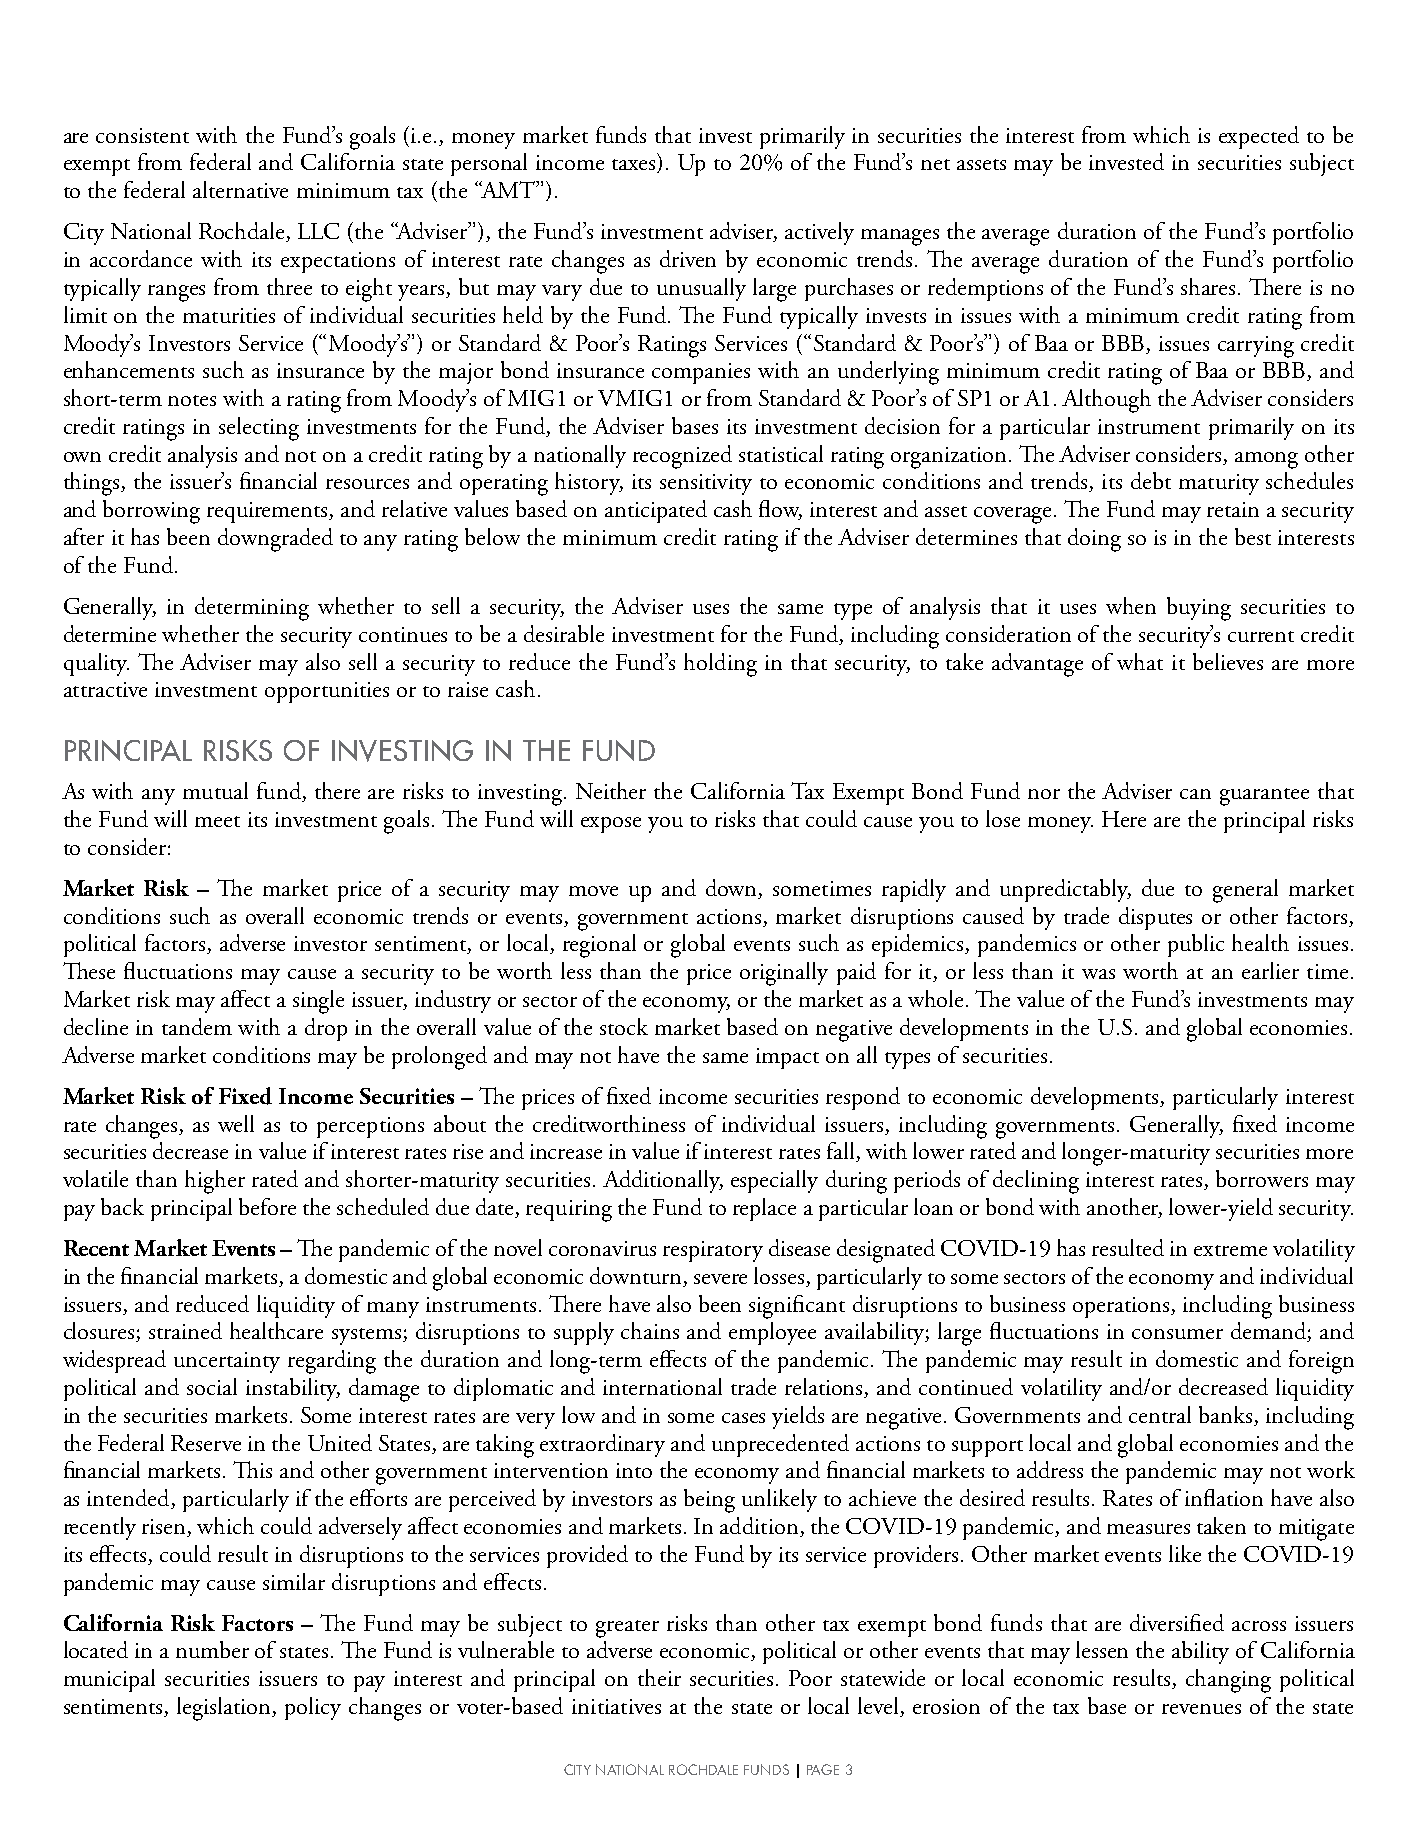  Describe the element at coordinates (240, 189) in the screenshot. I see `alternative` at that location.
